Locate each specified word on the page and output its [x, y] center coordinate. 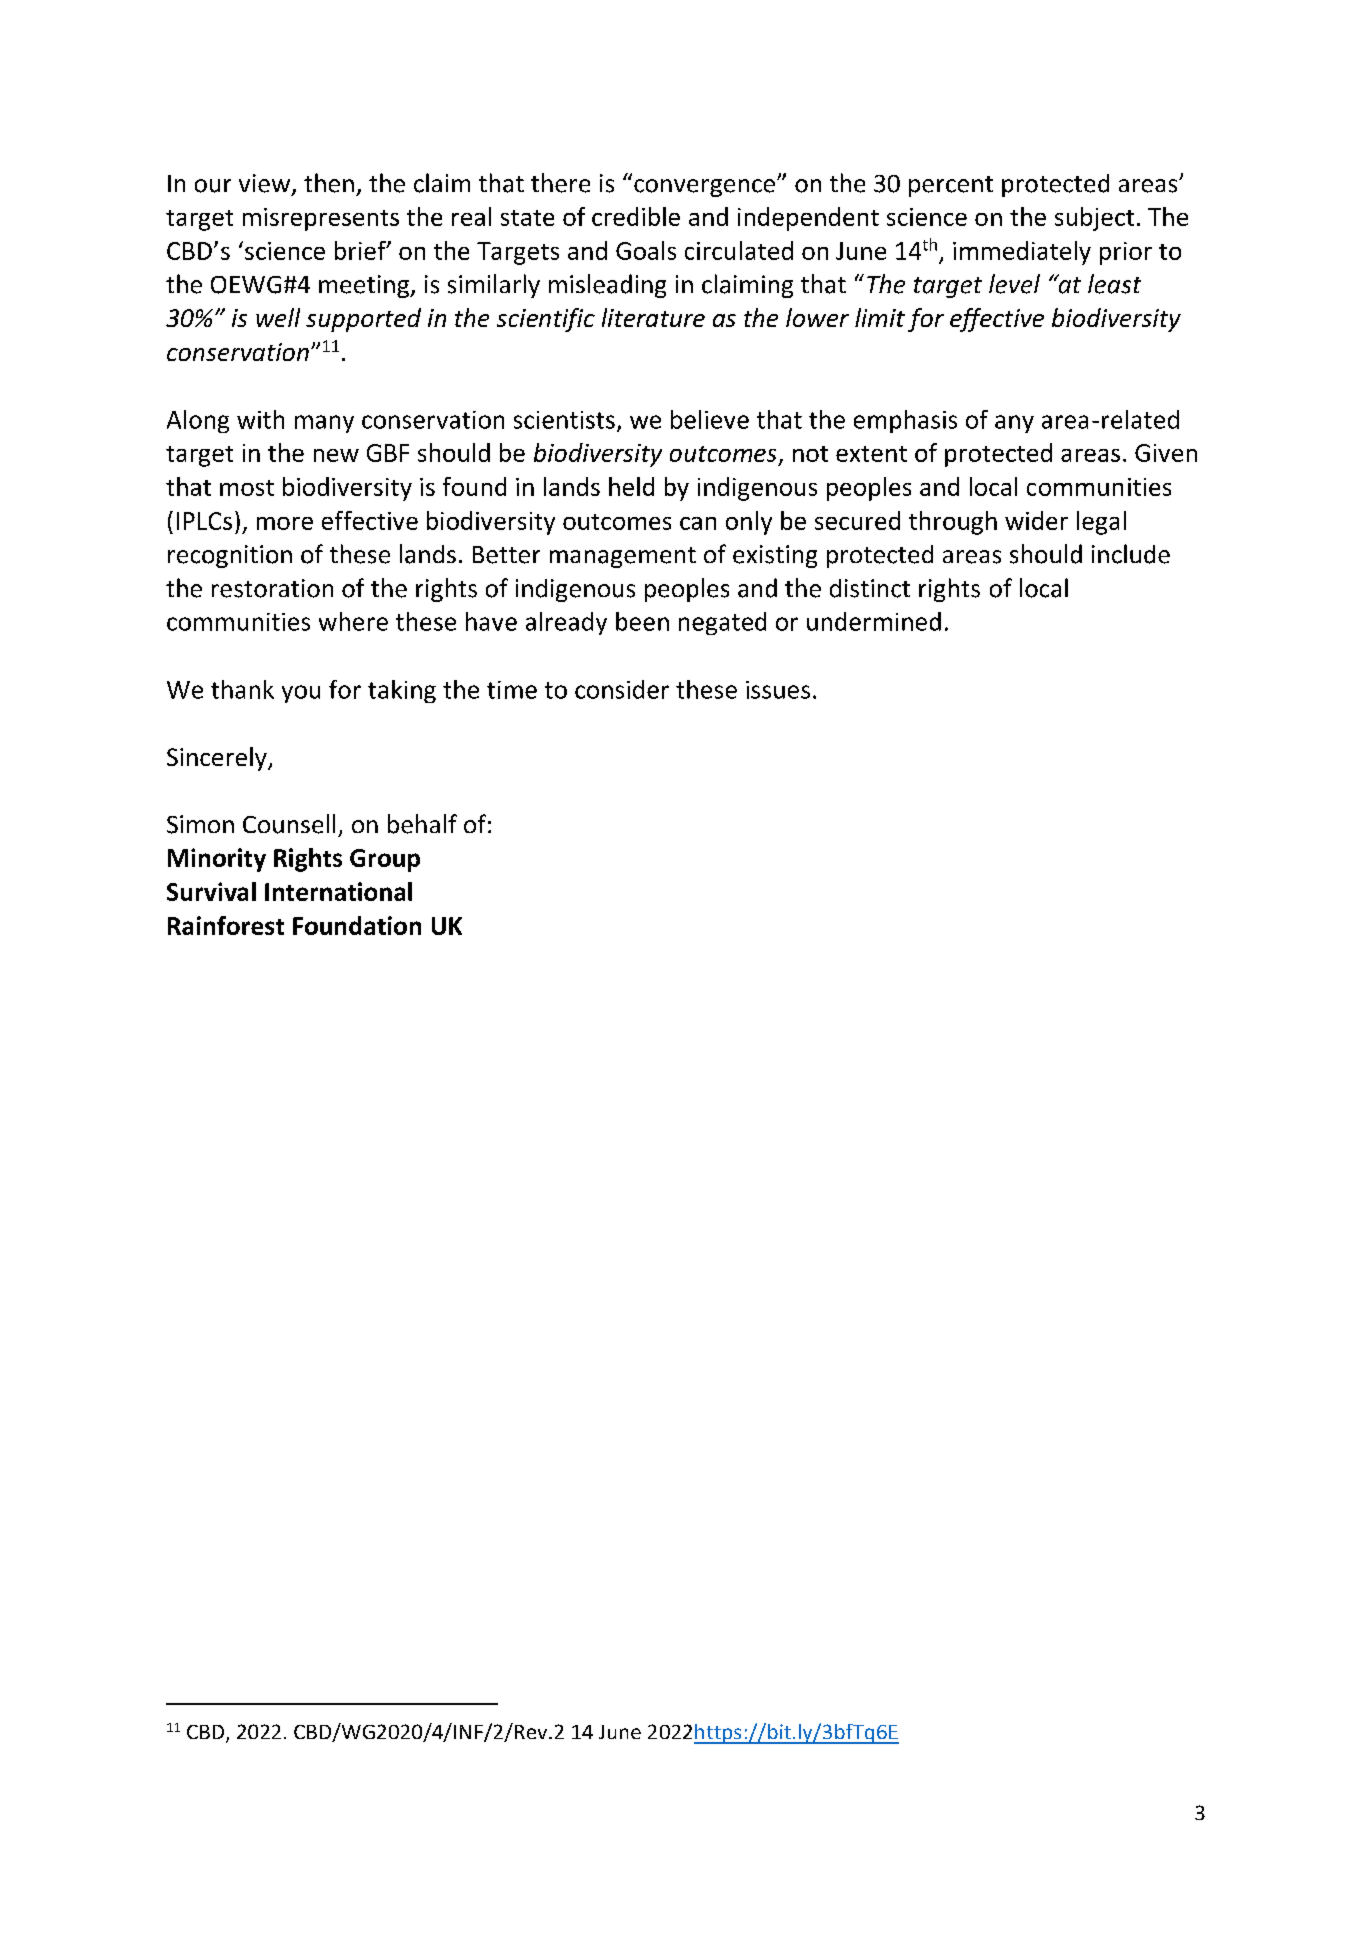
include [1131, 554]
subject [1094, 219]
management [623, 557]
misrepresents [321, 219]
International [338, 891]
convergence [704, 188]
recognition [230, 556]
